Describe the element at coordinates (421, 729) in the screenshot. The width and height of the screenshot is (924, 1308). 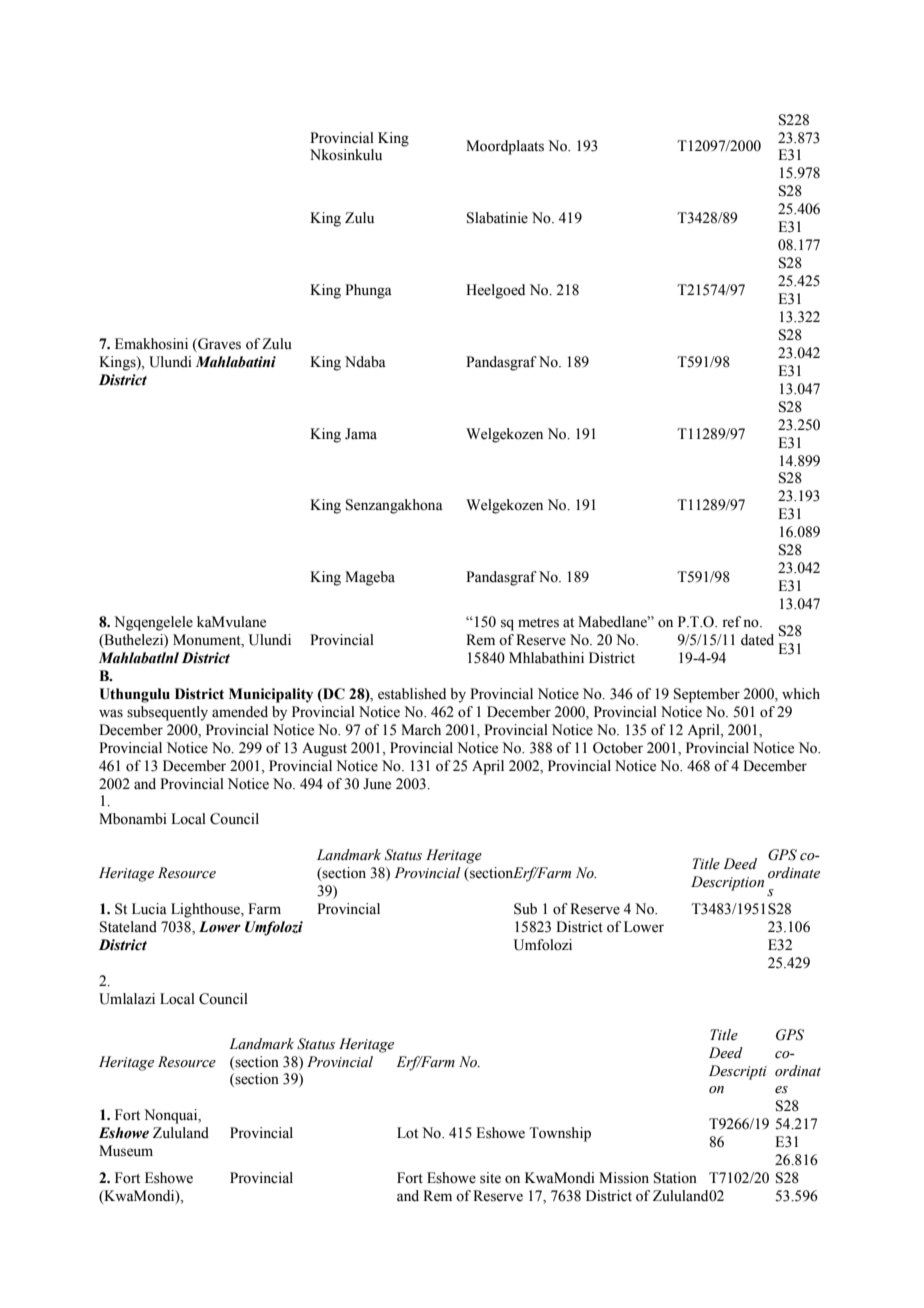
I see `March` at that location.
